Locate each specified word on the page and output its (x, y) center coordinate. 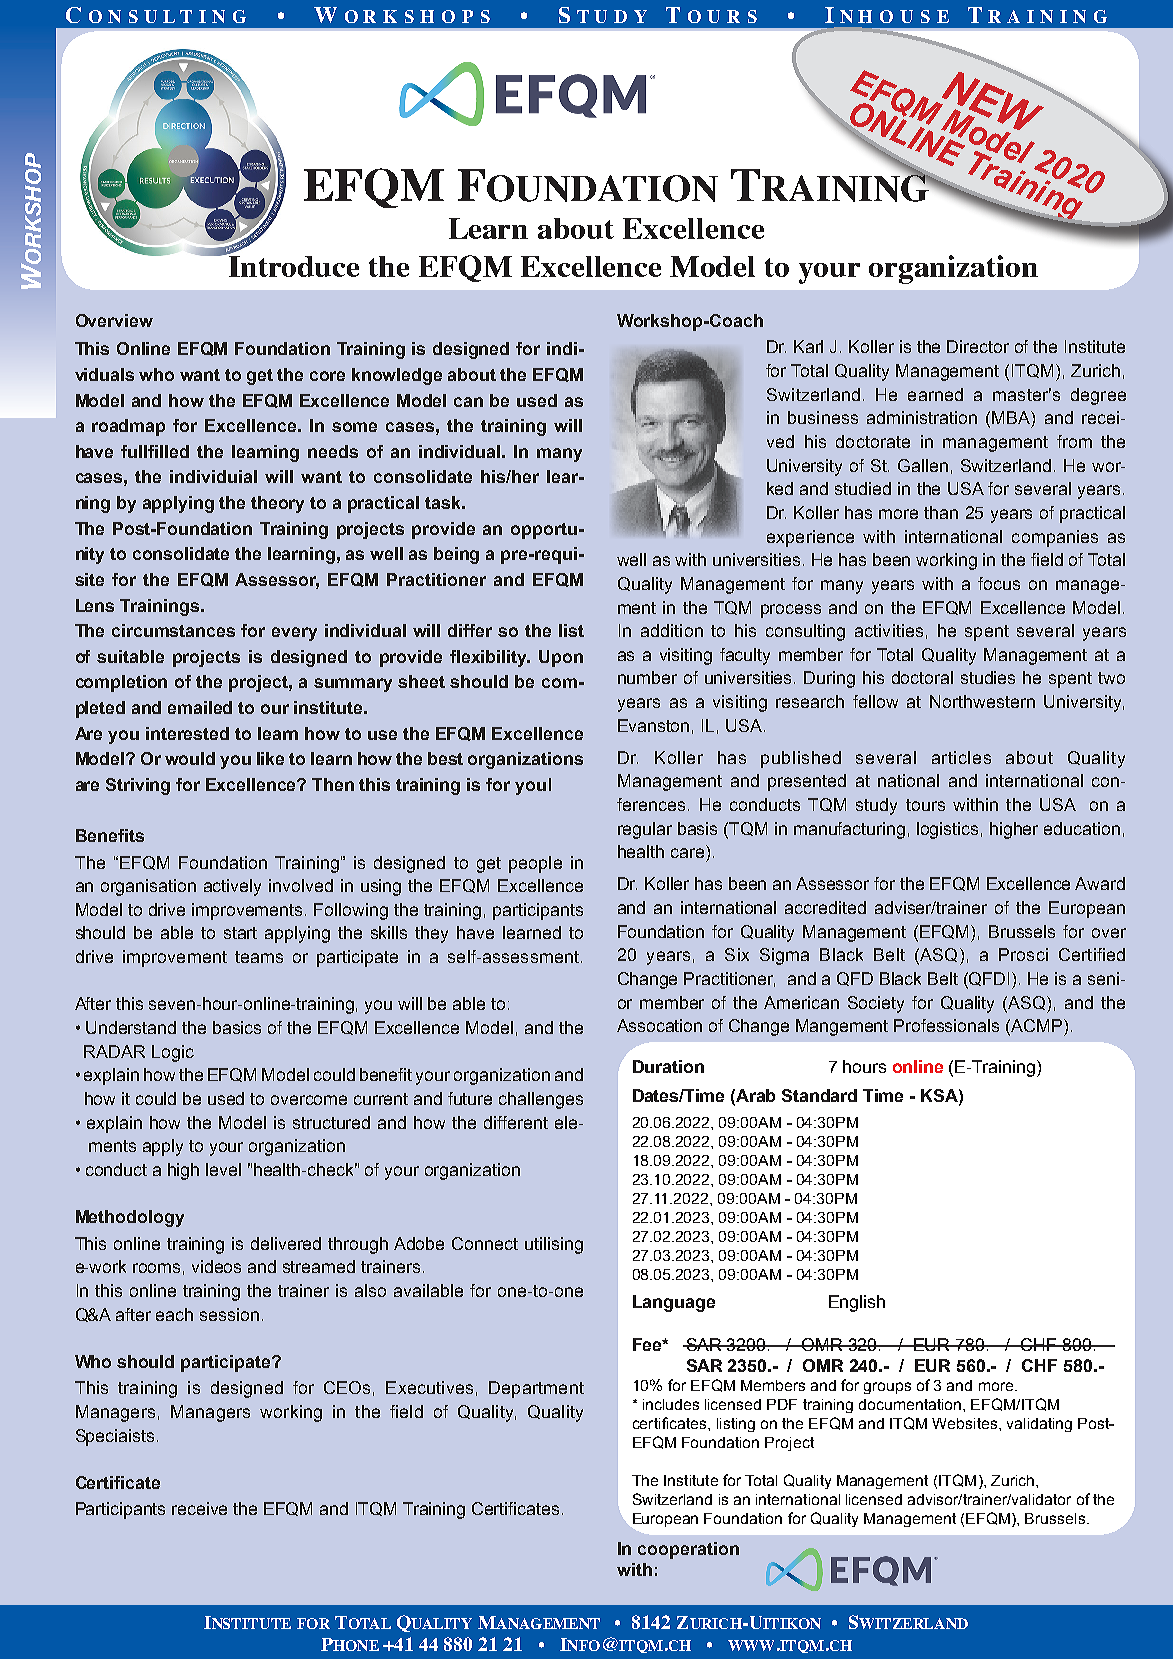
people (535, 864)
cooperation (688, 1550)
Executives (429, 1387)
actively (232, 887)
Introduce (292, 265)
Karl (808, 346)
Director (978, 346)
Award (1100, 883)
